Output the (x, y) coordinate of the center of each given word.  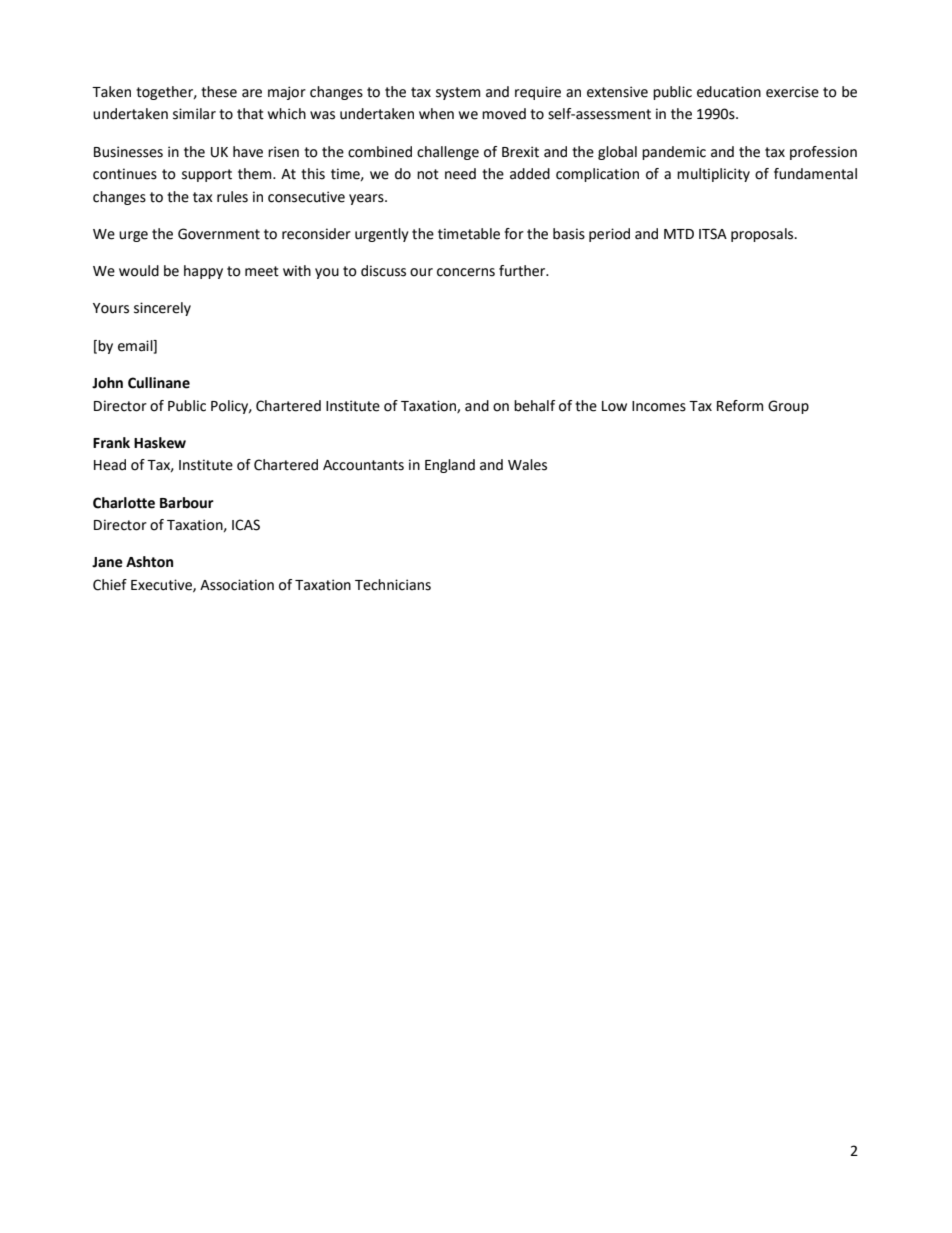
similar (194, 114)
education (729, 92)
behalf (534, 406)
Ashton (149, 562)
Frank (111, 443)
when (436, 114)
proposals (763, 235)
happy (203, 272)
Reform (740, 406)
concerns (466, 272)
